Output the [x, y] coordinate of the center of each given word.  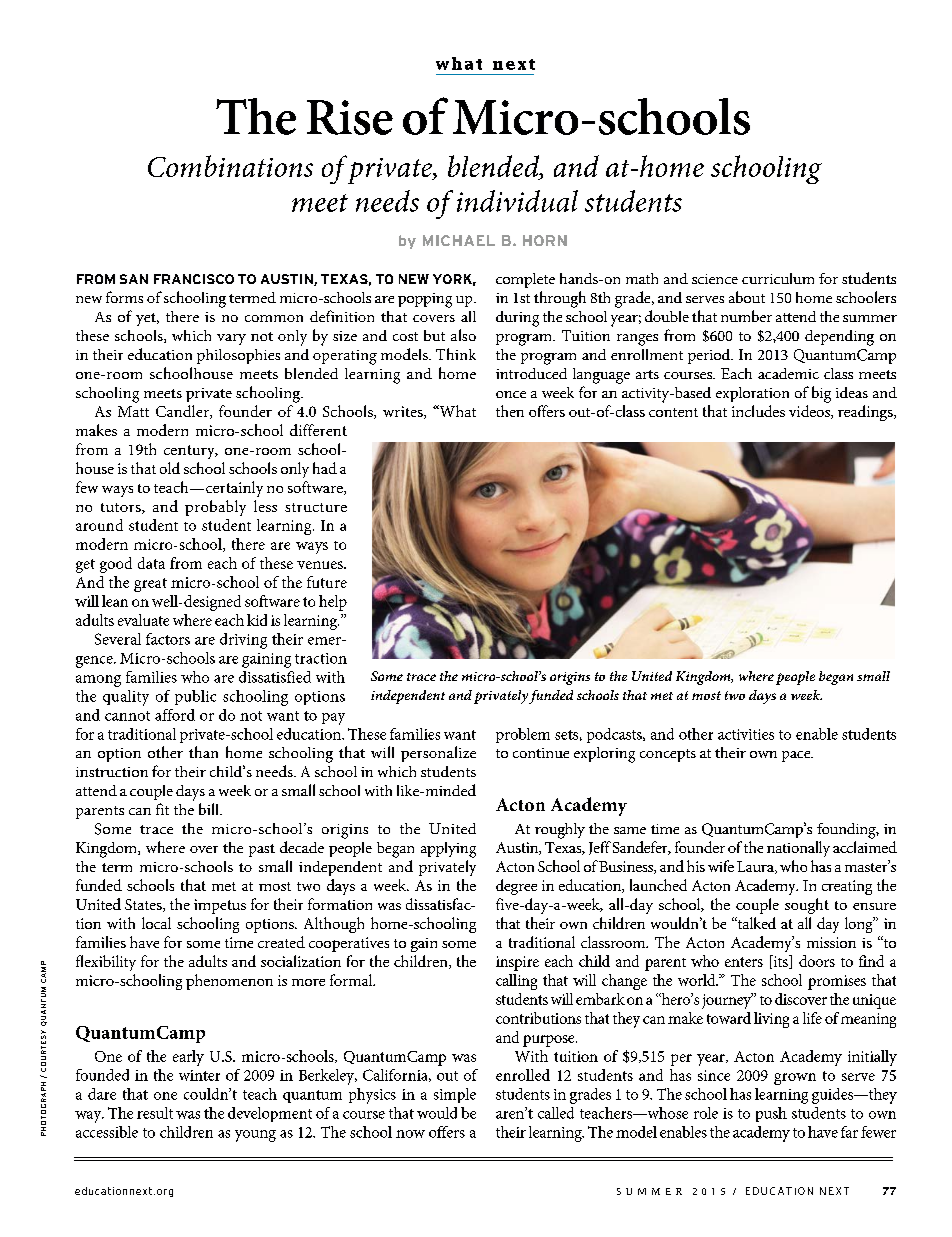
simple [455, 1095]
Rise [350, 117]
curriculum [778, 278]
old [170, 468]
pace [797, 756]
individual [517, 201]
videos [810, 412]
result [155, 1113]
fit [162, 809]
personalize [438, 754]
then [510, 411]
